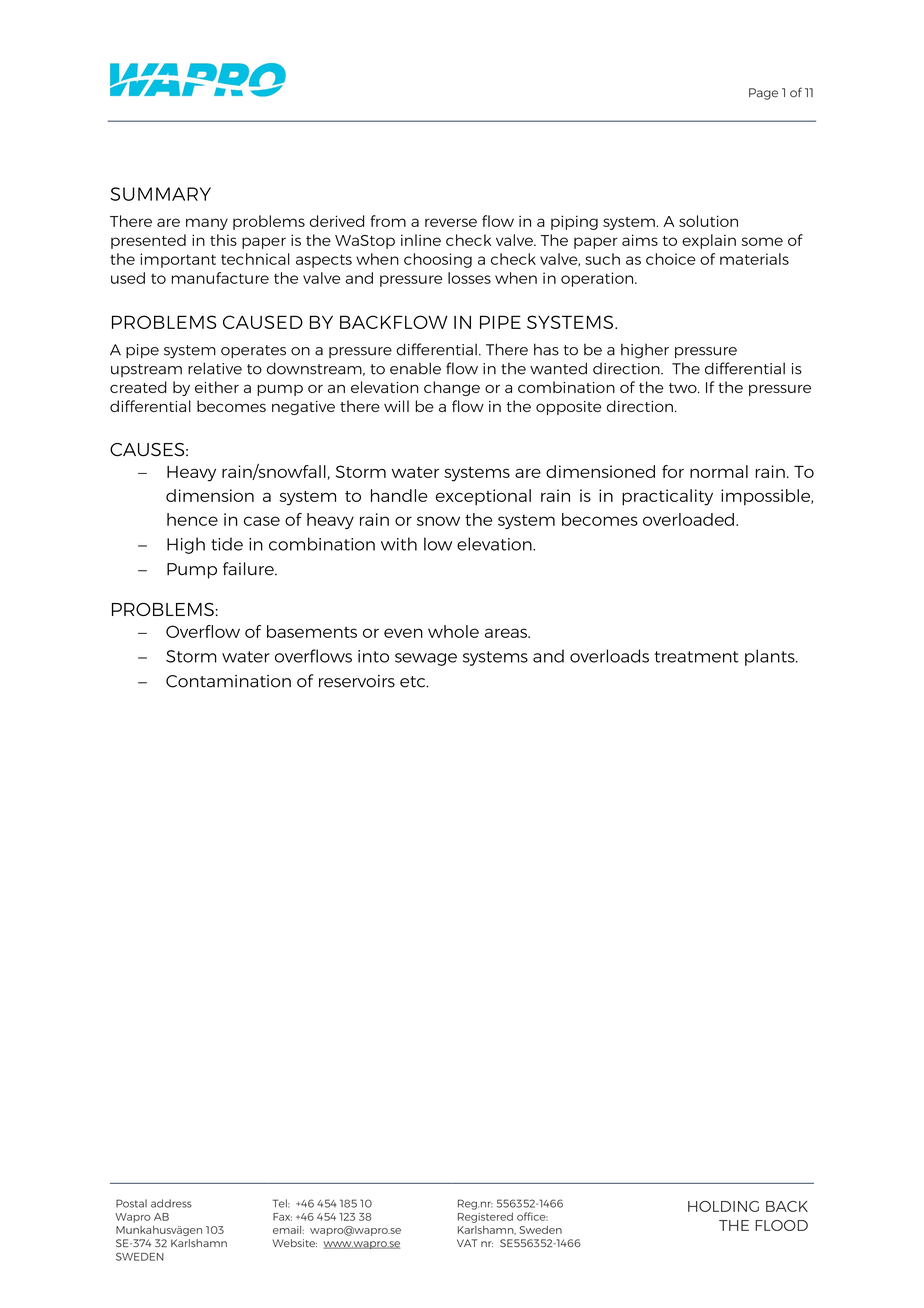 The width and height of the screenshot is (924, 1308). Describe the element at coordinates (426, 659) in the screenshot. I see `sewage` at that location.
